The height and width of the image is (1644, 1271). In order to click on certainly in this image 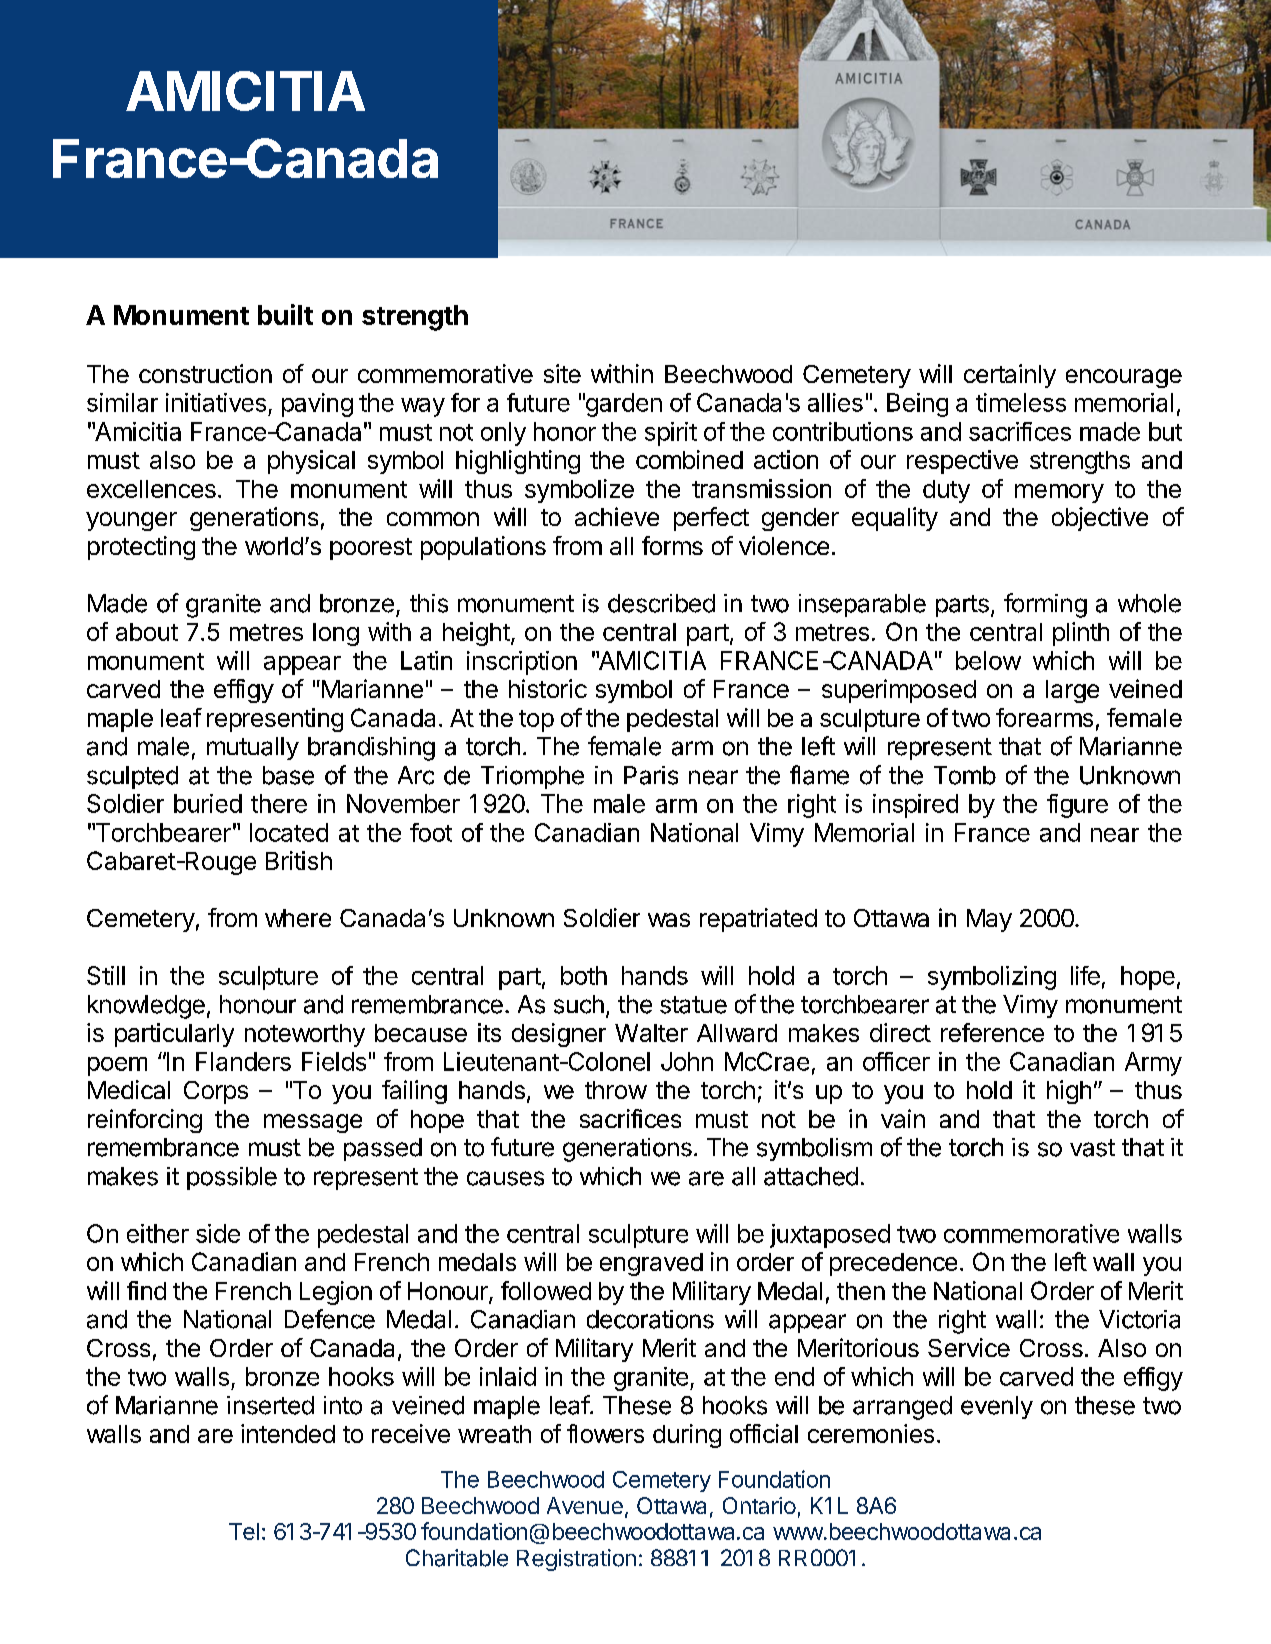, I will do `click(1010, 376)`.
